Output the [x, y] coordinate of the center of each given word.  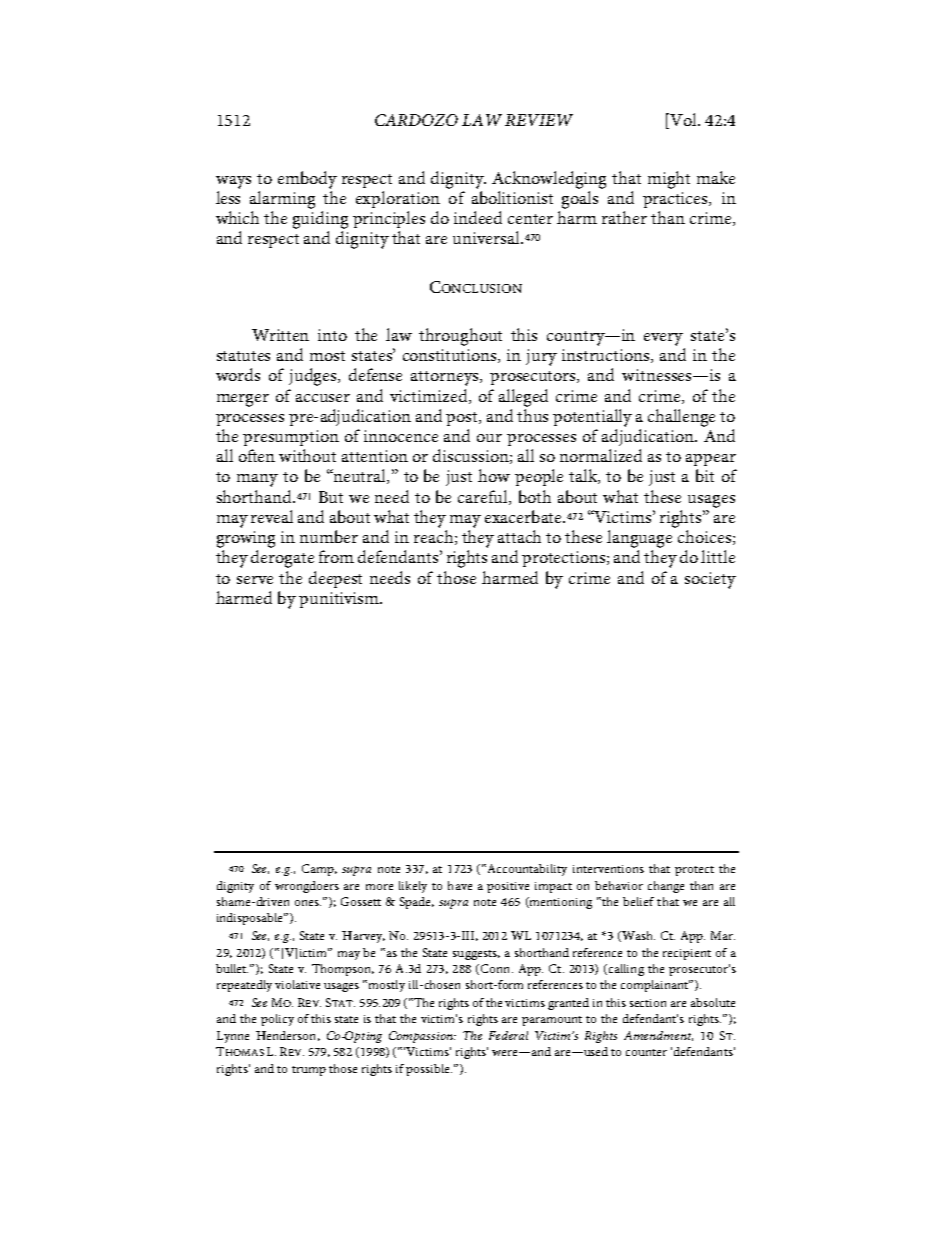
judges [314, 377]
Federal [508, 1035]
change [666, 887]
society [710, 580]
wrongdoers [307, 887]
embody [307, 180]
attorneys [446, 378]
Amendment [658, 1036]
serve [255, 580]
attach [519, 536]
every [663, 339]
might [669, 180]
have [460, 885]
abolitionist [512, 197]
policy [277, 1020]
